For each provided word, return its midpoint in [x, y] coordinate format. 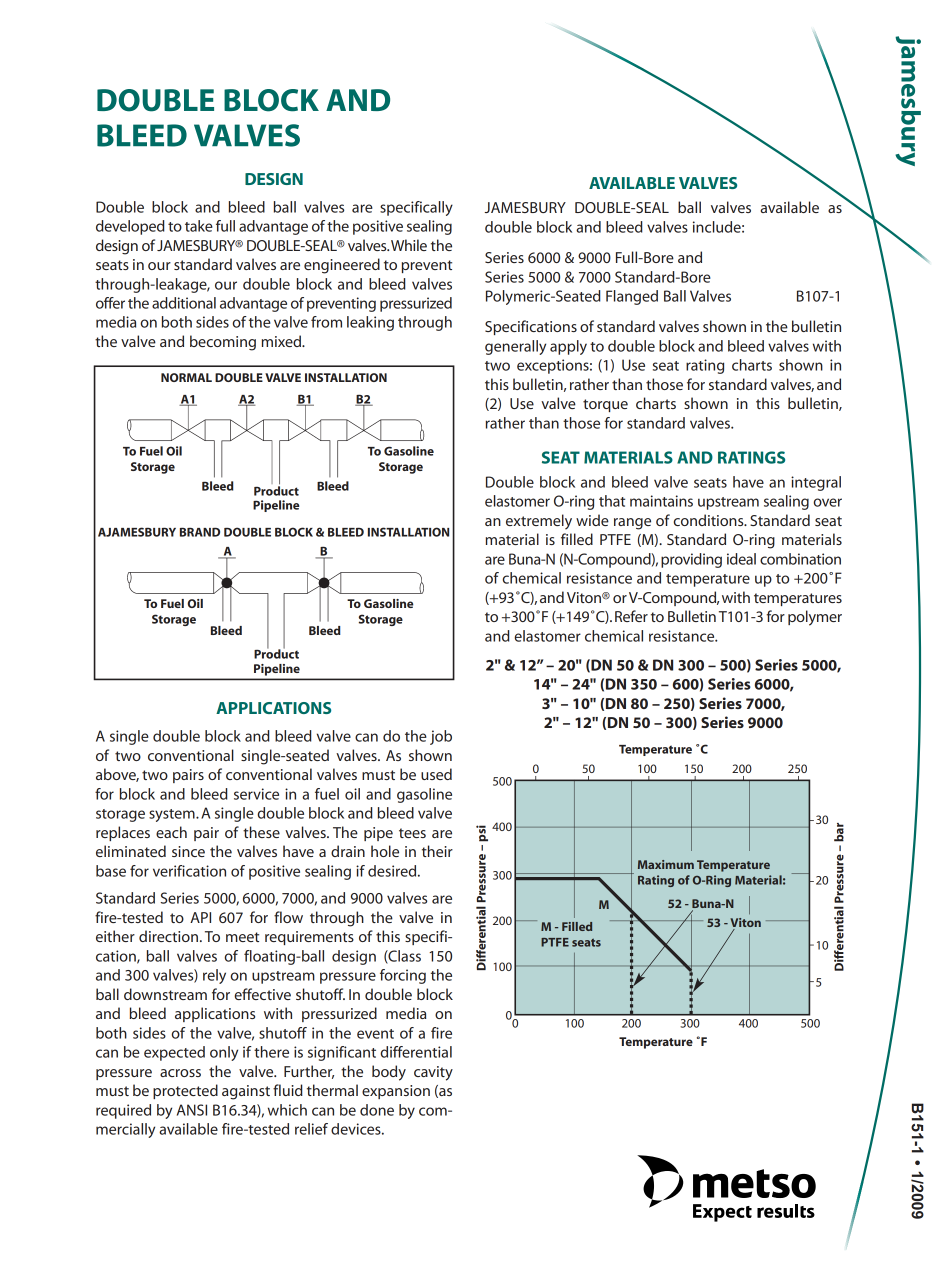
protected [185, 1091]
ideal [741, 559]
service [256, 794]
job [441, 737]
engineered [342, 266]
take [199, 226]
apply [568, 347]
